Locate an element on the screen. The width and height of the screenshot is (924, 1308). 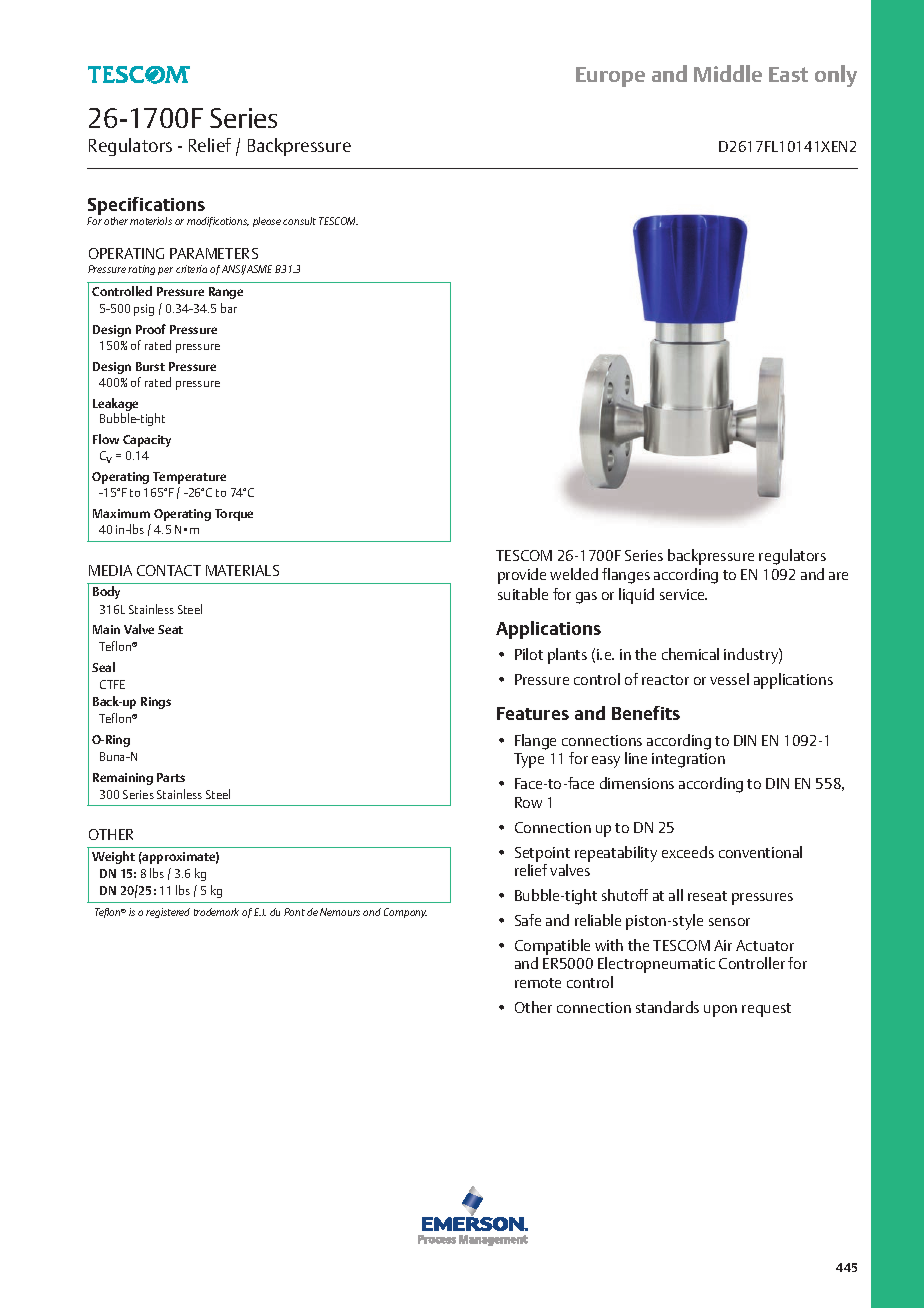
registered is located at coordinates (168, 913).
